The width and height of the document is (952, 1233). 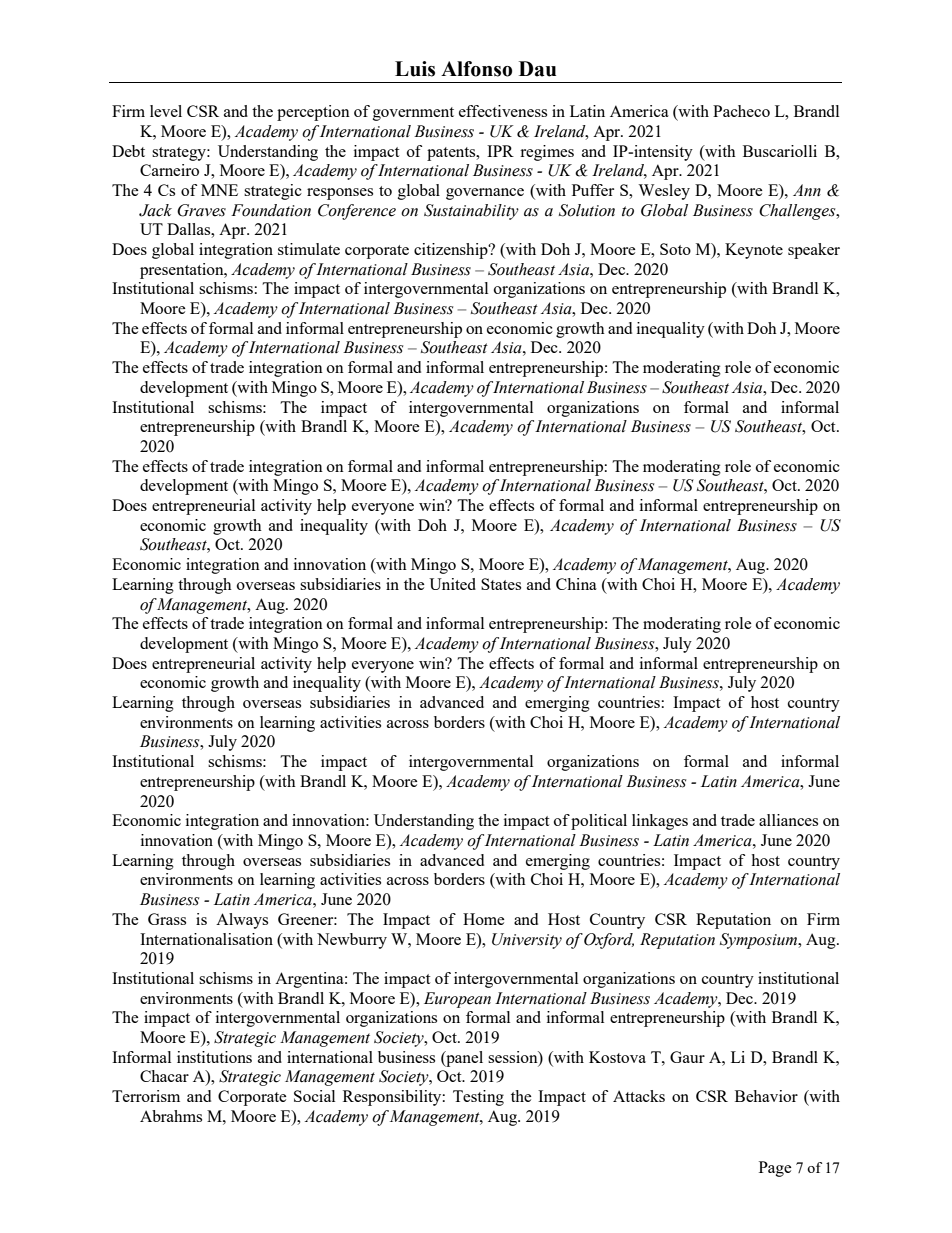 What do you see at coordinates (478, 1098) in the document?
I see `Testing` at bounding box center [478, 1098].
